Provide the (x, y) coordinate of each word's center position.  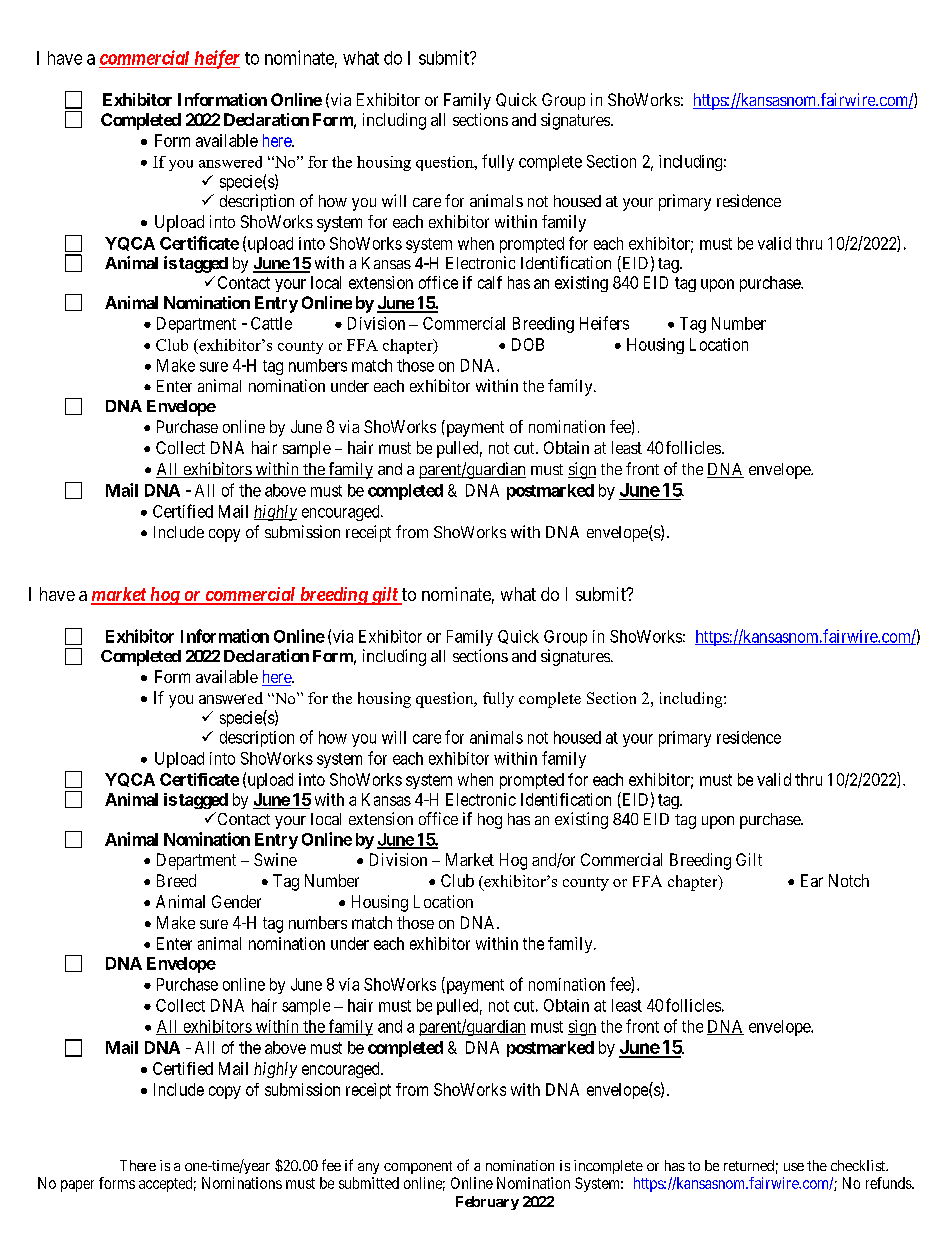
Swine (275, 859)
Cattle (271, 323)
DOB (528, 344)
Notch (849, 880)
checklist (859, 1165)
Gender (236, 901)
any (368, 1168)
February (487, 1203)
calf (490, 282)
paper (77, 1186)
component (418, 1167)
